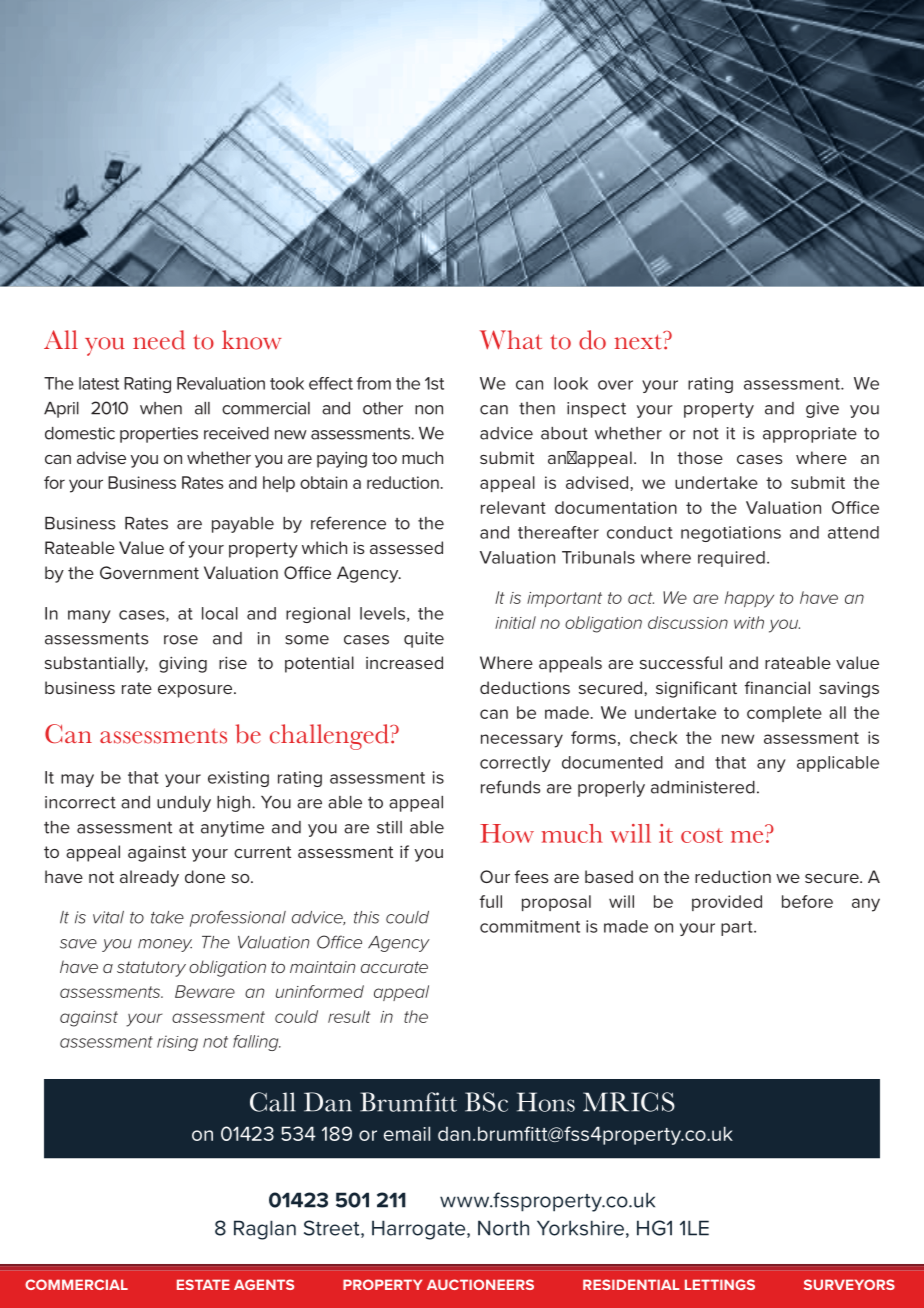 Image resolution: width=924 pixels, height=1308 pixels. I want to click on AUCTIONEERS, so click(480, 1284).
